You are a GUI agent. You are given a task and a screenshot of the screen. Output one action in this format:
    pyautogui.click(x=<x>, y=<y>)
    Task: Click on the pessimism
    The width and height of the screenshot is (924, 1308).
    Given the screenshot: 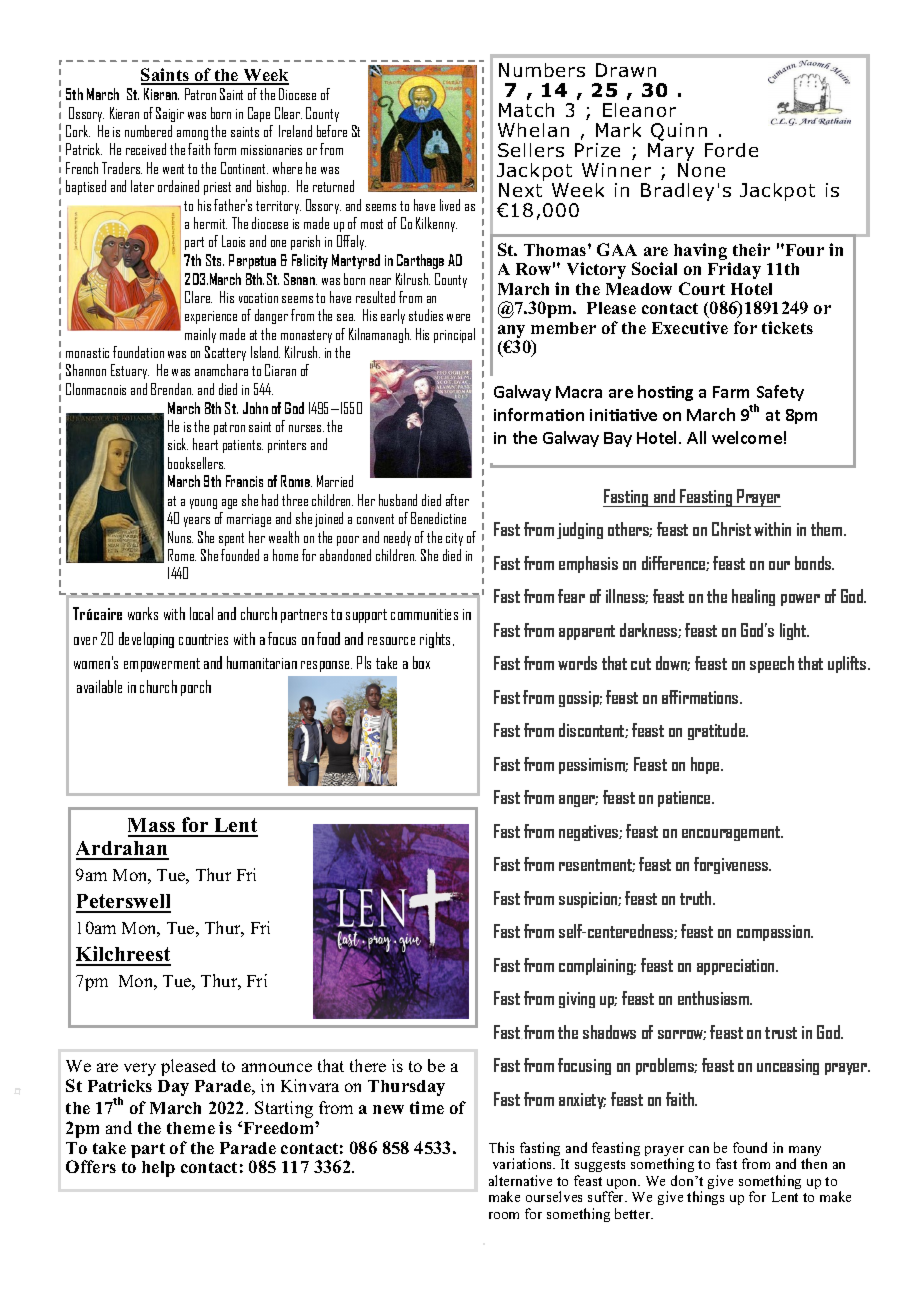 What is the action you would take?
    pyautogui.click(x=593, y=766)
